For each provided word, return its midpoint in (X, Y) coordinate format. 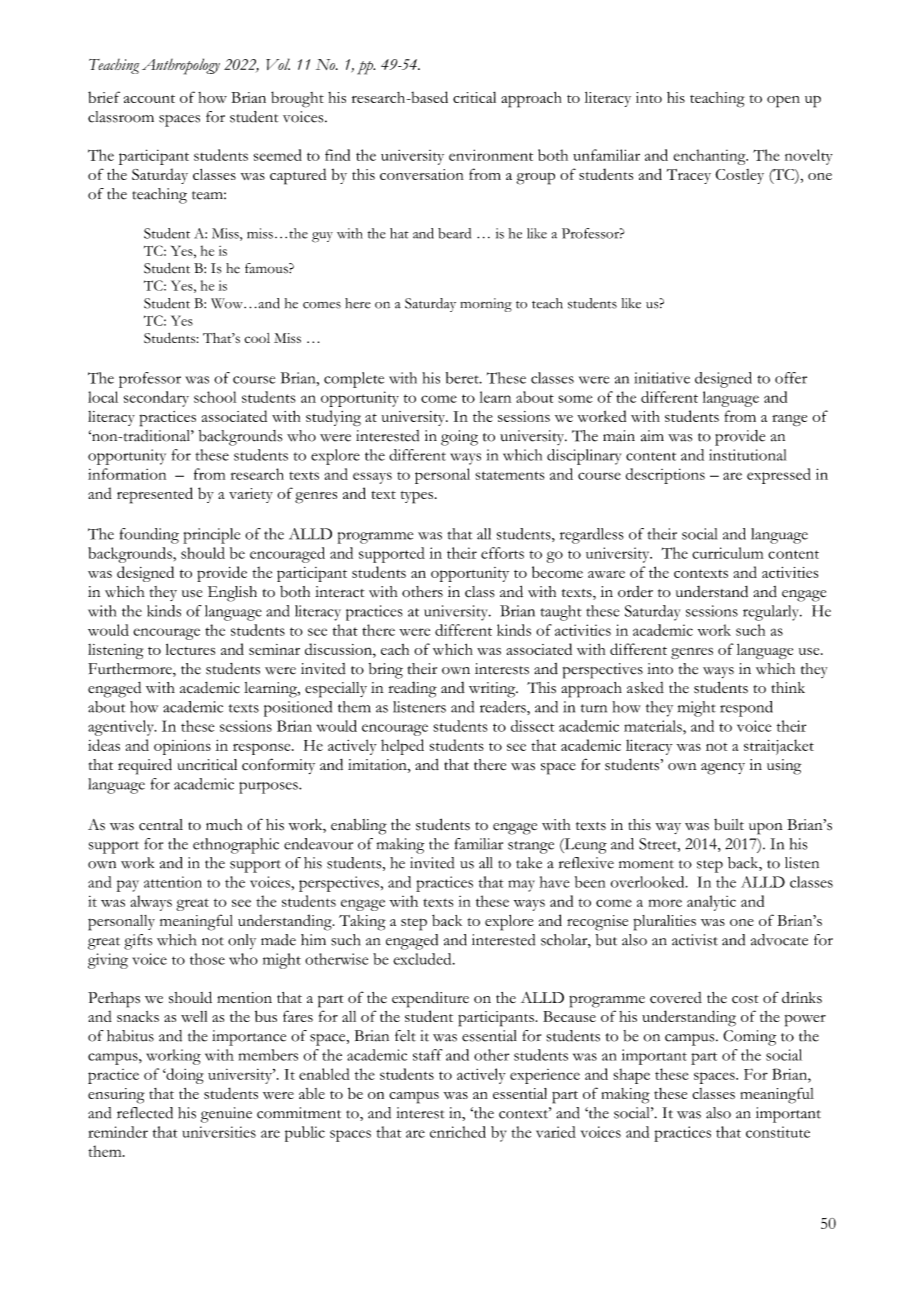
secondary (156, 399)
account (149, 99)
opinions (182, 747)
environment (491, 155)
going (459, 438)
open (783, 101)
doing (184, 1076)
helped (402, 747)
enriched (458, 1132)
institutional (747, 455)
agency (723, 769)
